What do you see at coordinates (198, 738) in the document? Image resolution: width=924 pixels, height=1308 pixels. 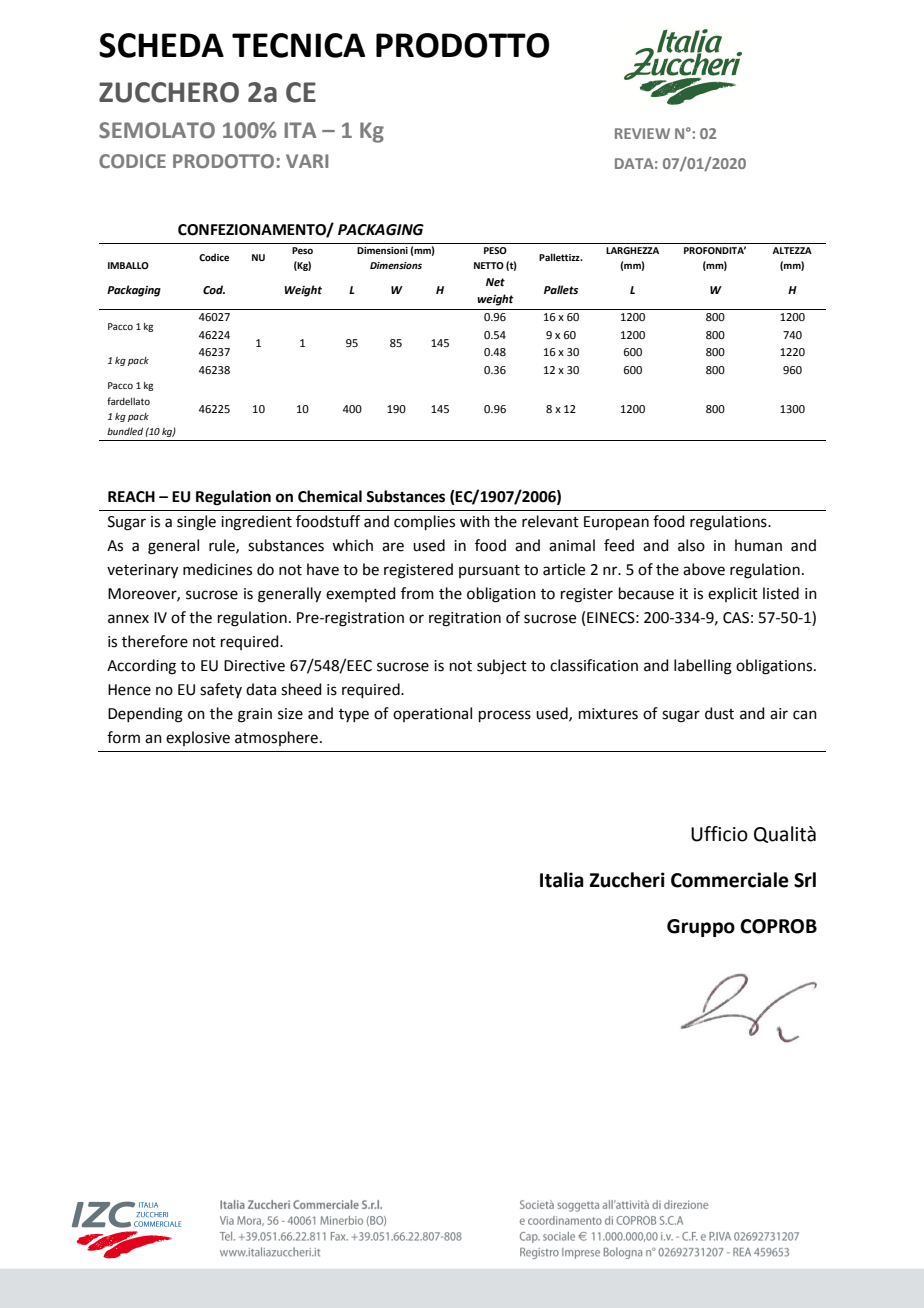 I see `explosive` at bounding box center [198, 738].
